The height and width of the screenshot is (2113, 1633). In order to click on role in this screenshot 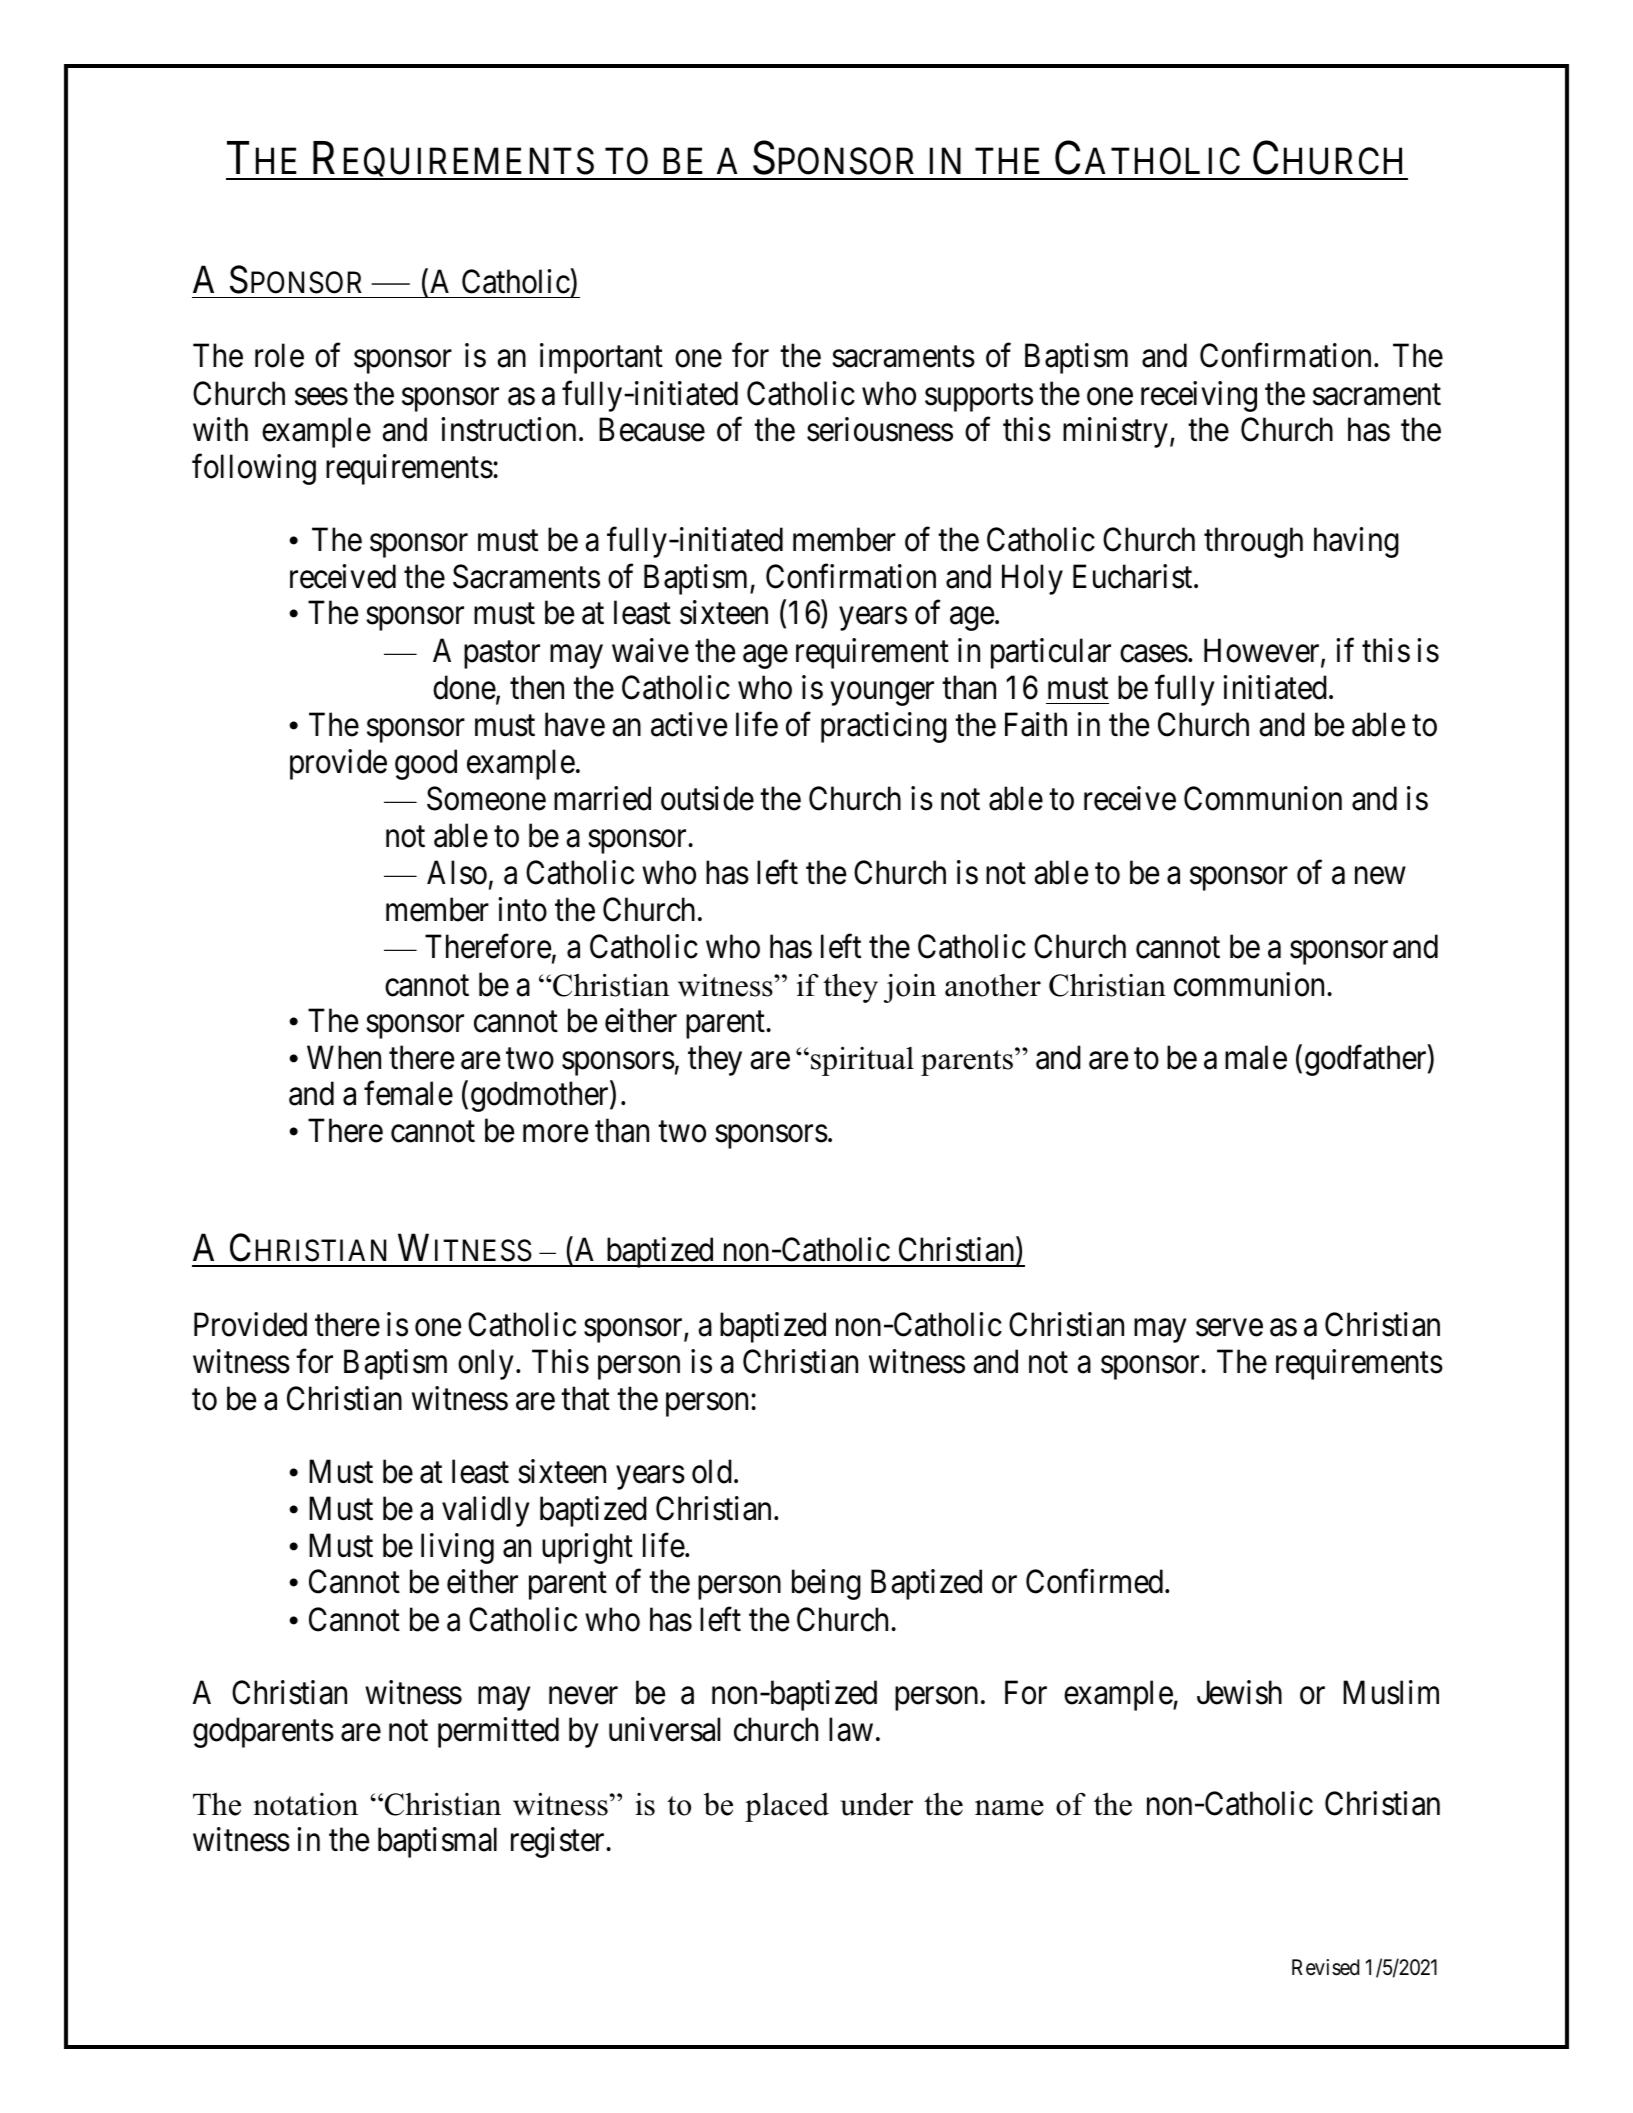, I will do `click(279, 356)`.
